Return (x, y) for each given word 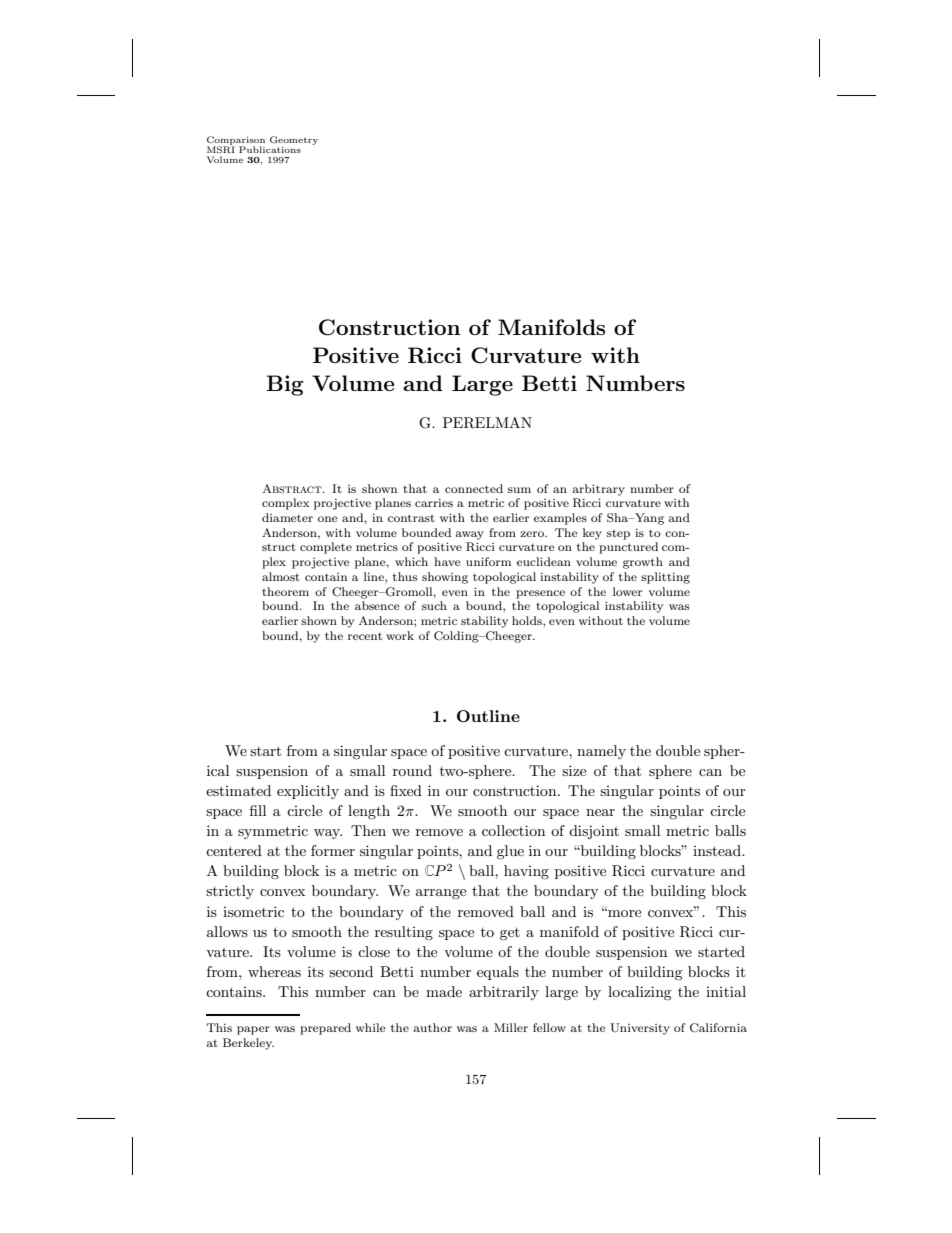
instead (718, 850)
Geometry (294, 140)
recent (365, 636)
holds (528, 620)
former (333, 850)
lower (627, 591)
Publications (270, 149)
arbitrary (599, 490)
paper (253, 1030)
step (618, 535)
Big (284, 385)
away (470, 535)
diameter (287, 517)
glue (510, 852)
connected (474, 488)
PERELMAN (487, 423)
